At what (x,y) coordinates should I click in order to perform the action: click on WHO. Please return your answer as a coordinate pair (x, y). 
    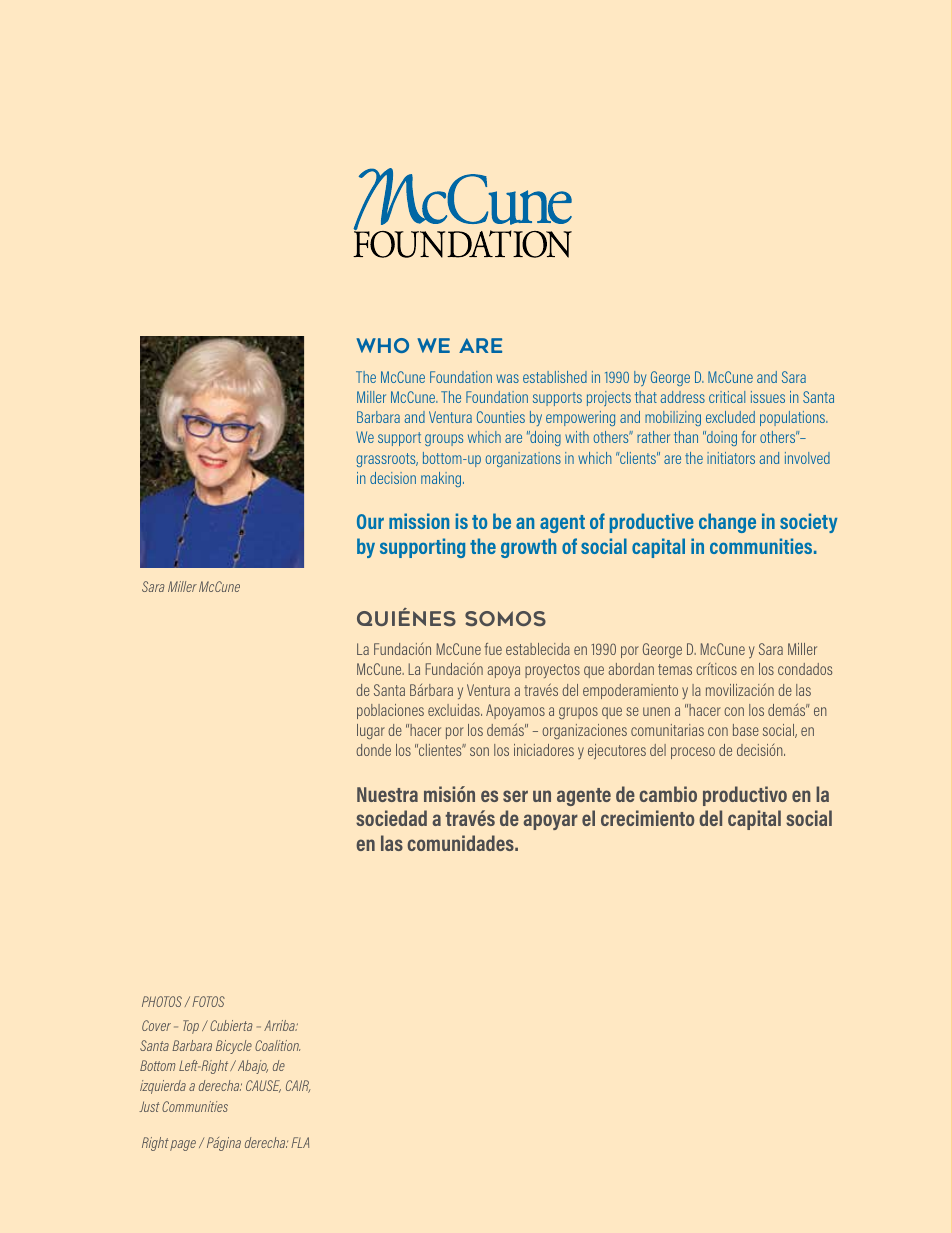
    Looking at the image, I should click on (382, 345).
